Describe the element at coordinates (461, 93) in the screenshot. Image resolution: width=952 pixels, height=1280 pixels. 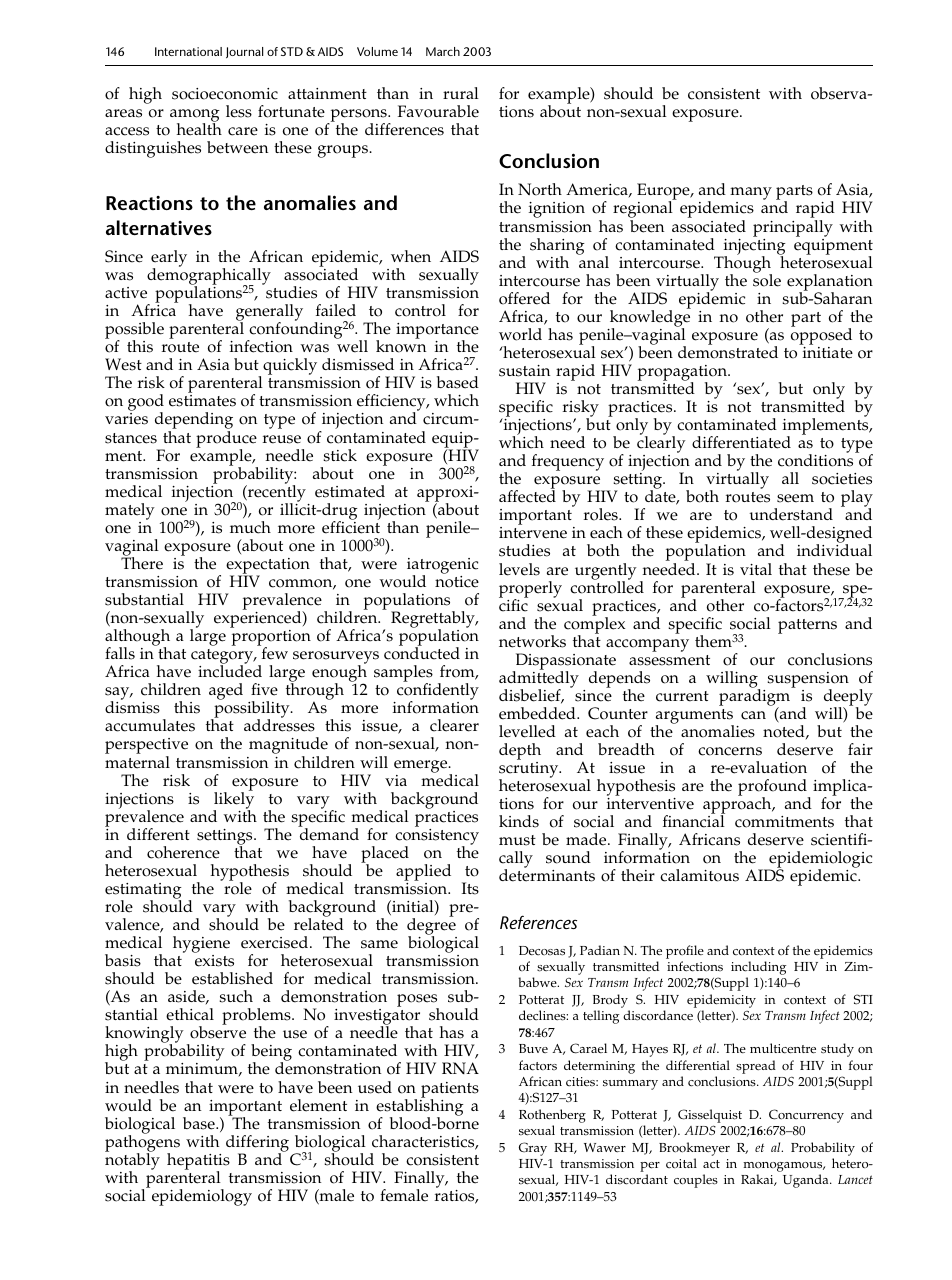
I see `rural` at that location.
